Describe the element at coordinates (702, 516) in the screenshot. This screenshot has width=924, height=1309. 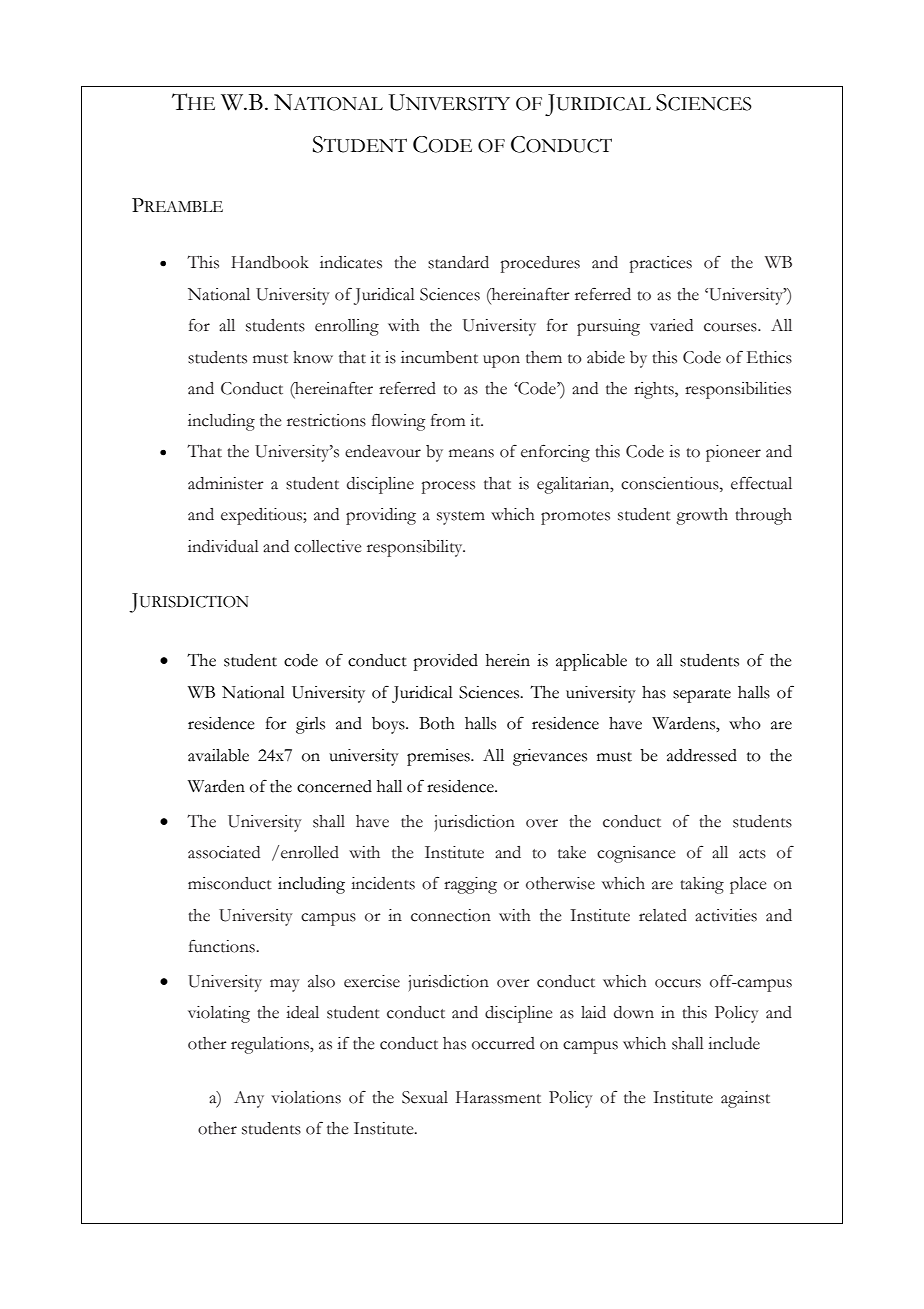
I see `growth` at that location.
